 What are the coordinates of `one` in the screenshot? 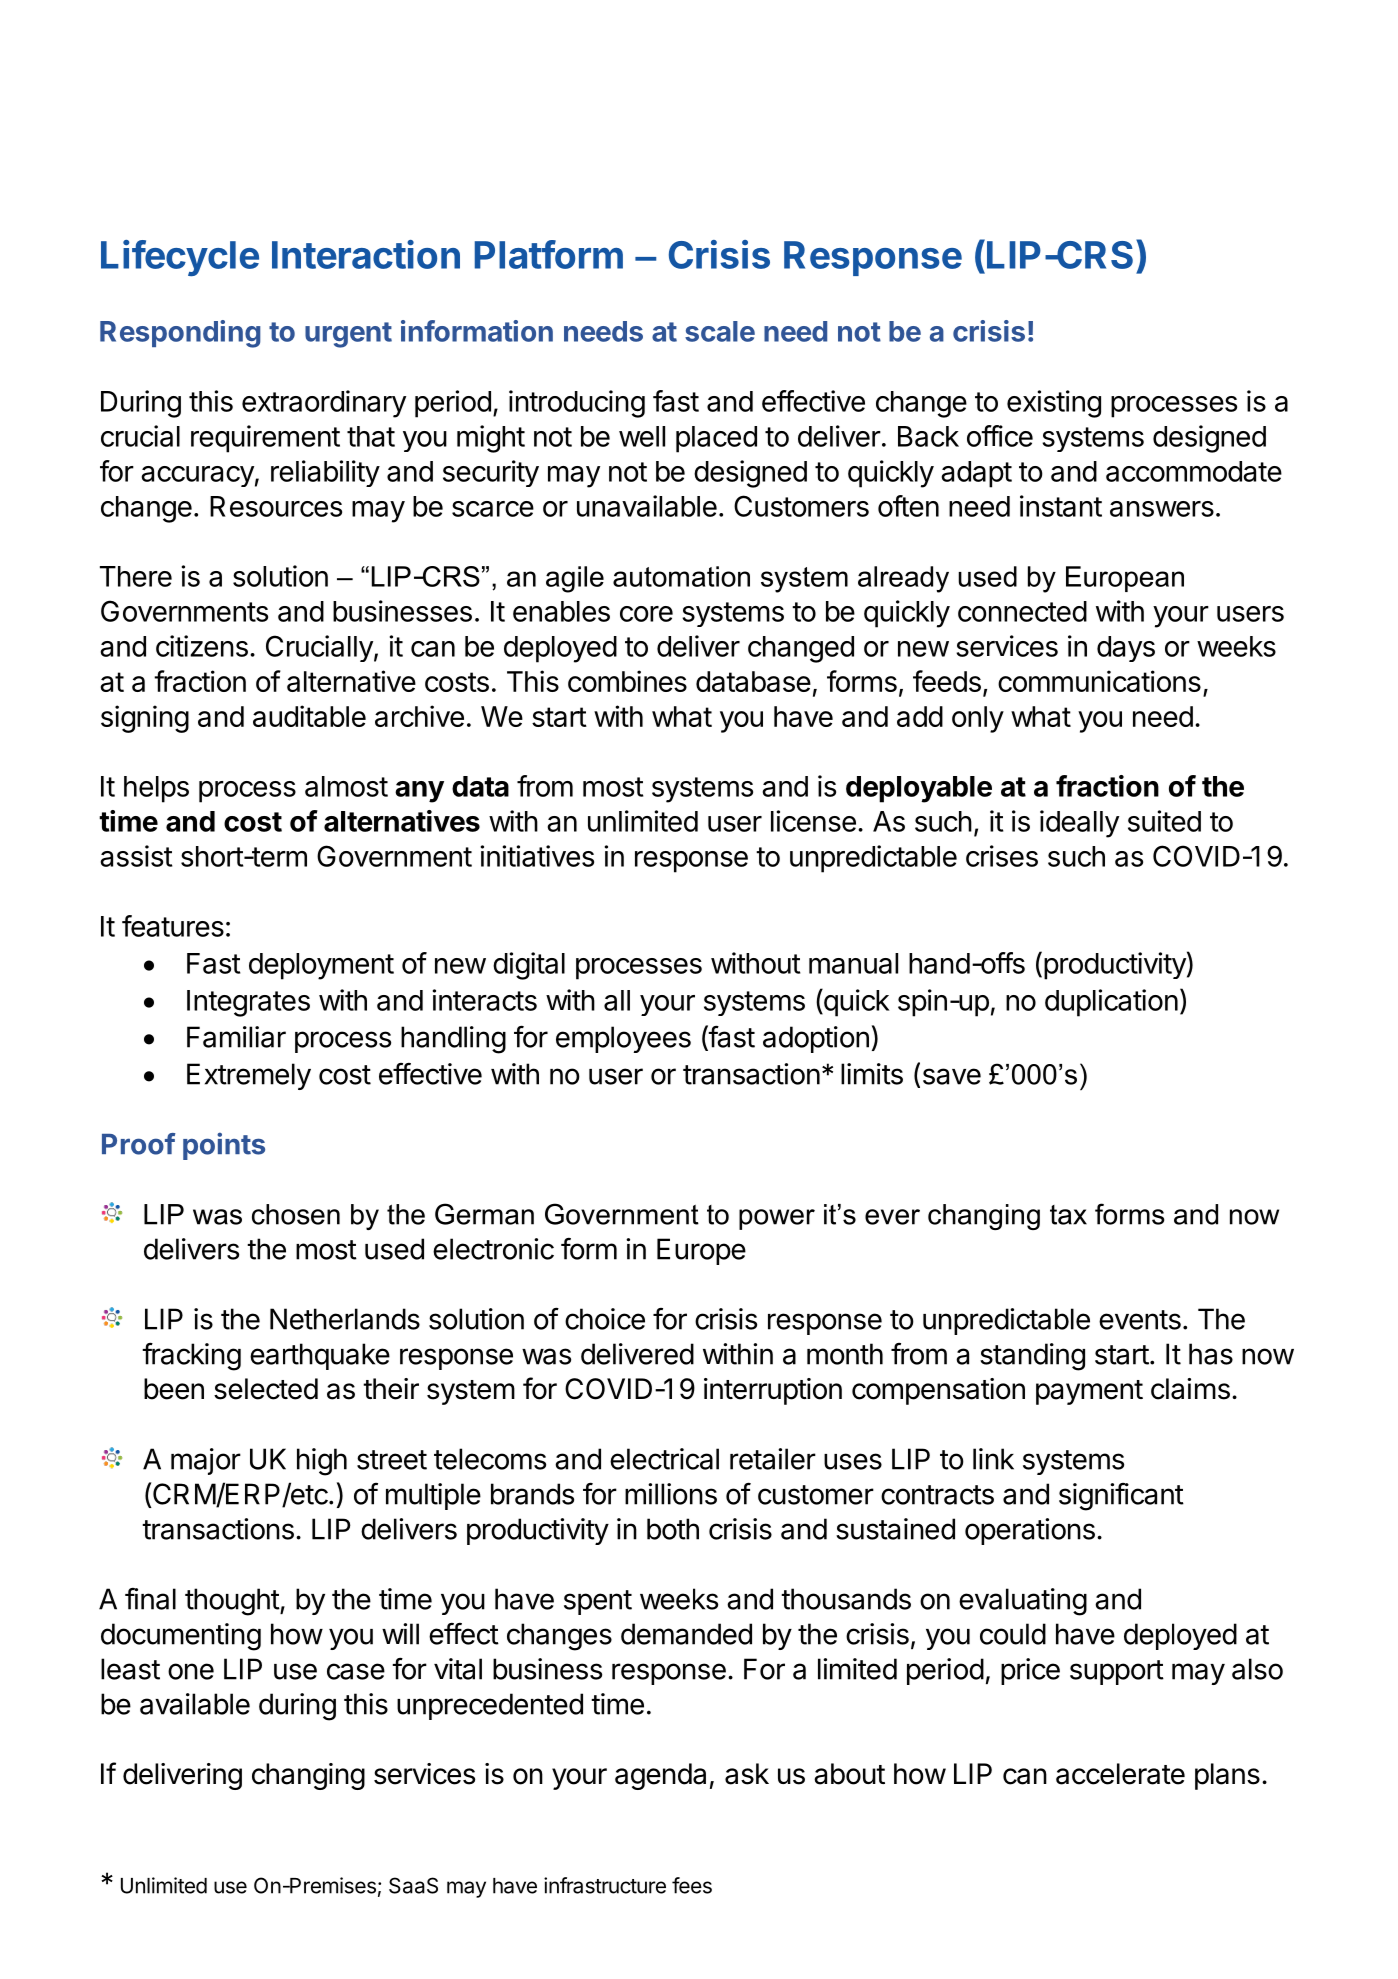 It's located at (191, 1671).
